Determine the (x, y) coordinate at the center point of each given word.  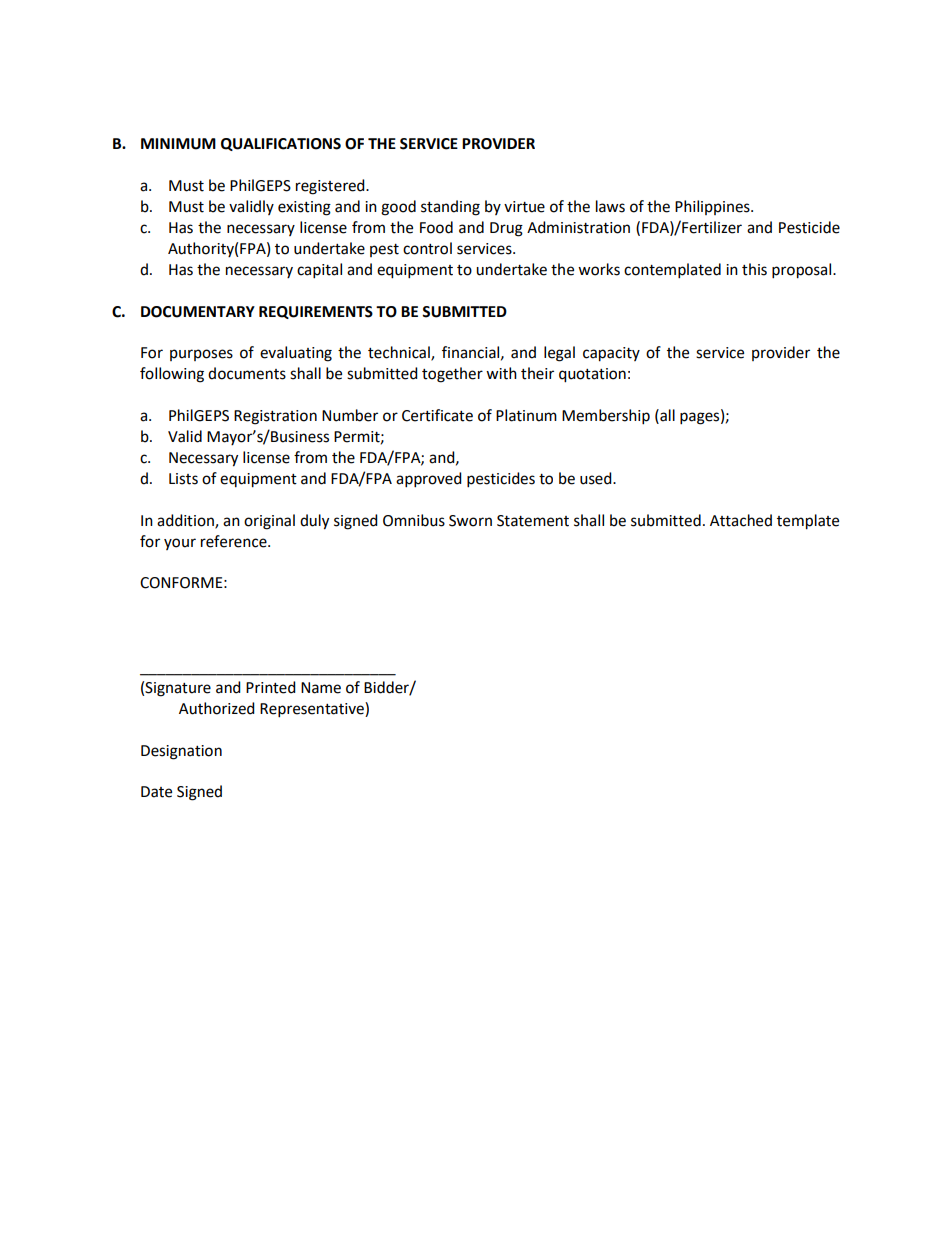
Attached (741, 520)
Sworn (470, 521)
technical (400, 353)
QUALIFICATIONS (281, 144)
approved (429, 480)
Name (321, 688)
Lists (183, 479)
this (754, 269)
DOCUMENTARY (198, 312)
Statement (533, 521)
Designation (181, 752)
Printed (271, 687)
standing (450, 208)
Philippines (713, 207)
